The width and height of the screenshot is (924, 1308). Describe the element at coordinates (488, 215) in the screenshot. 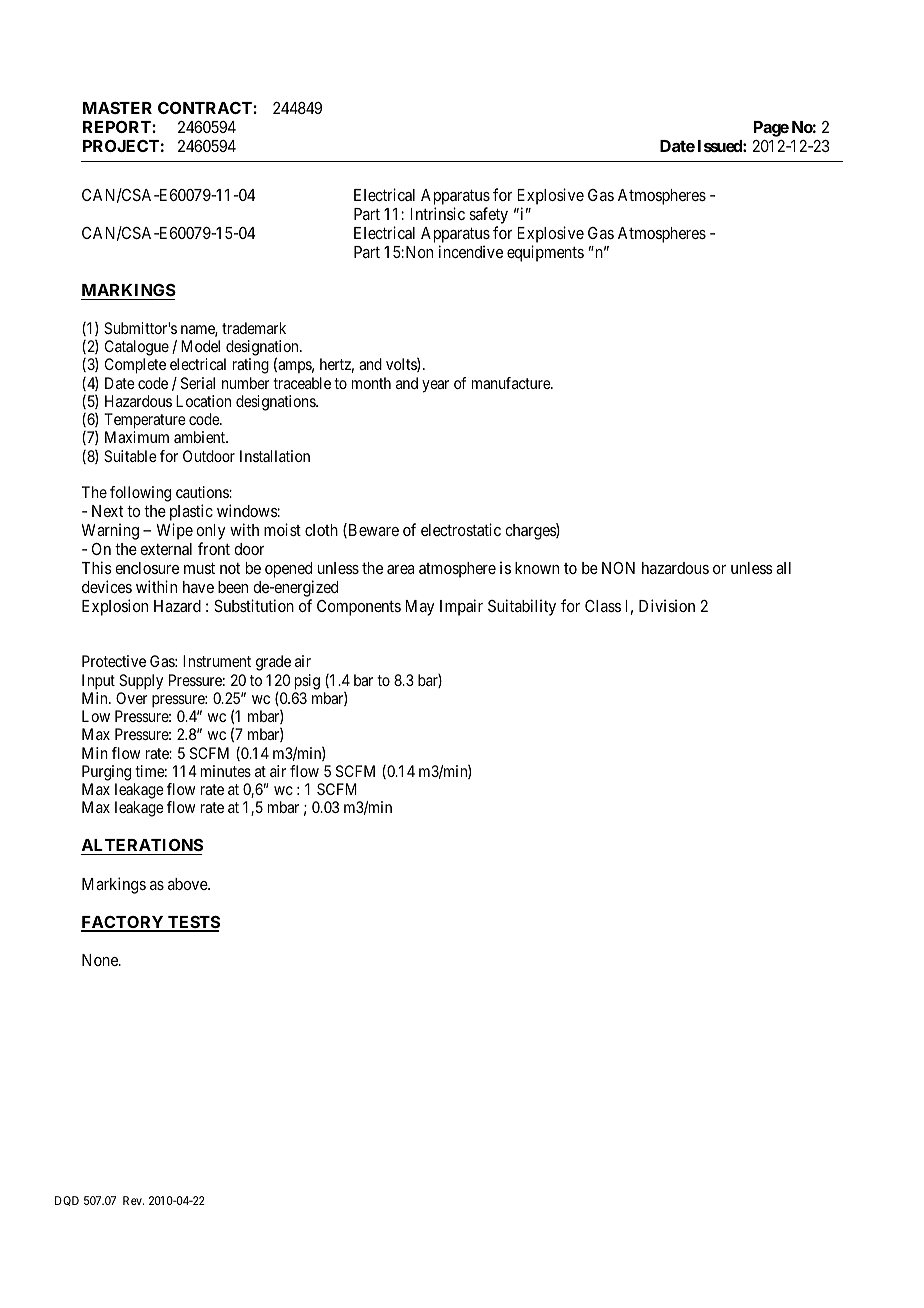

I see `safety` at that location.
